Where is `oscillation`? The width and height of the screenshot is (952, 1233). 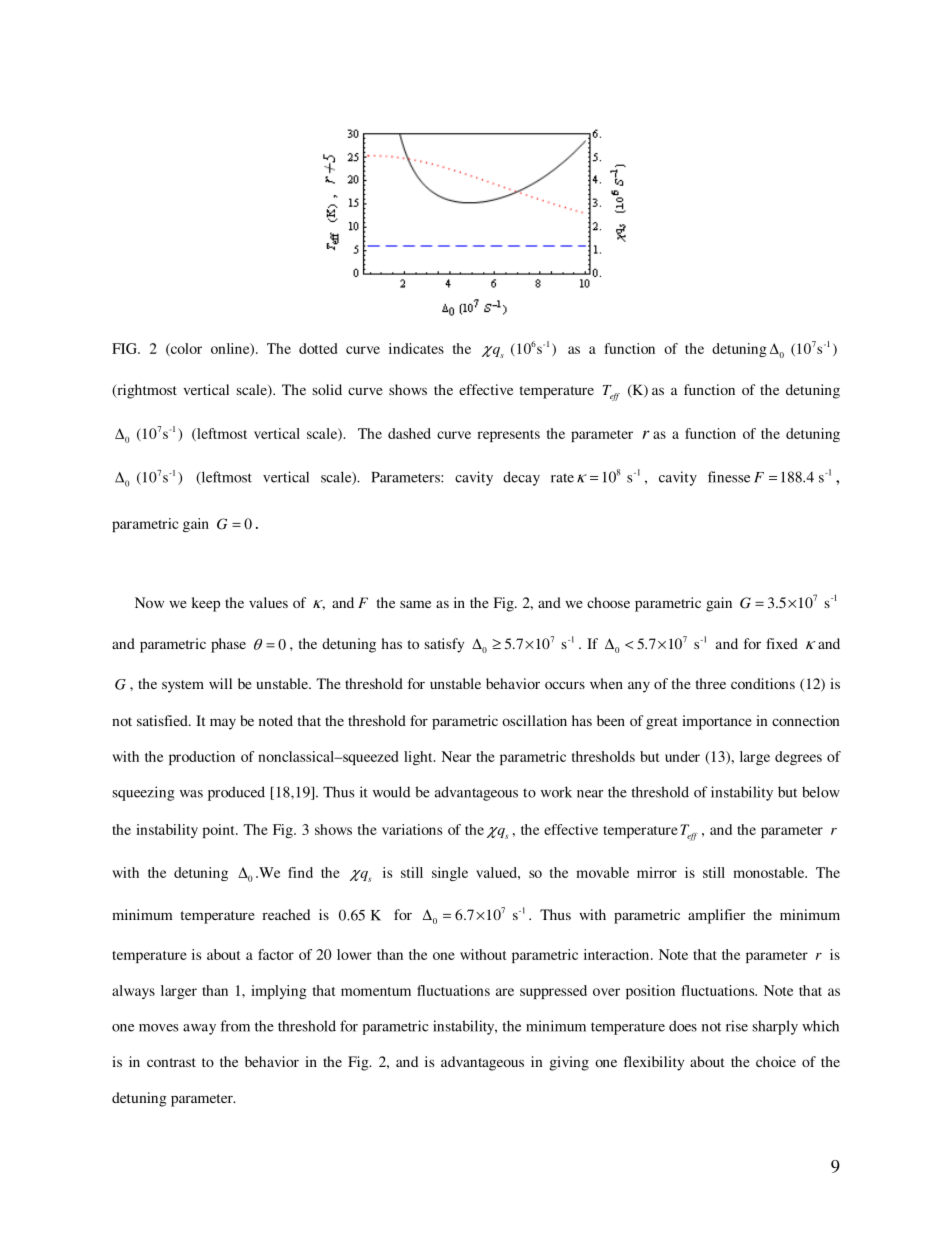 oscillation is located at coordinates (534, 720).
